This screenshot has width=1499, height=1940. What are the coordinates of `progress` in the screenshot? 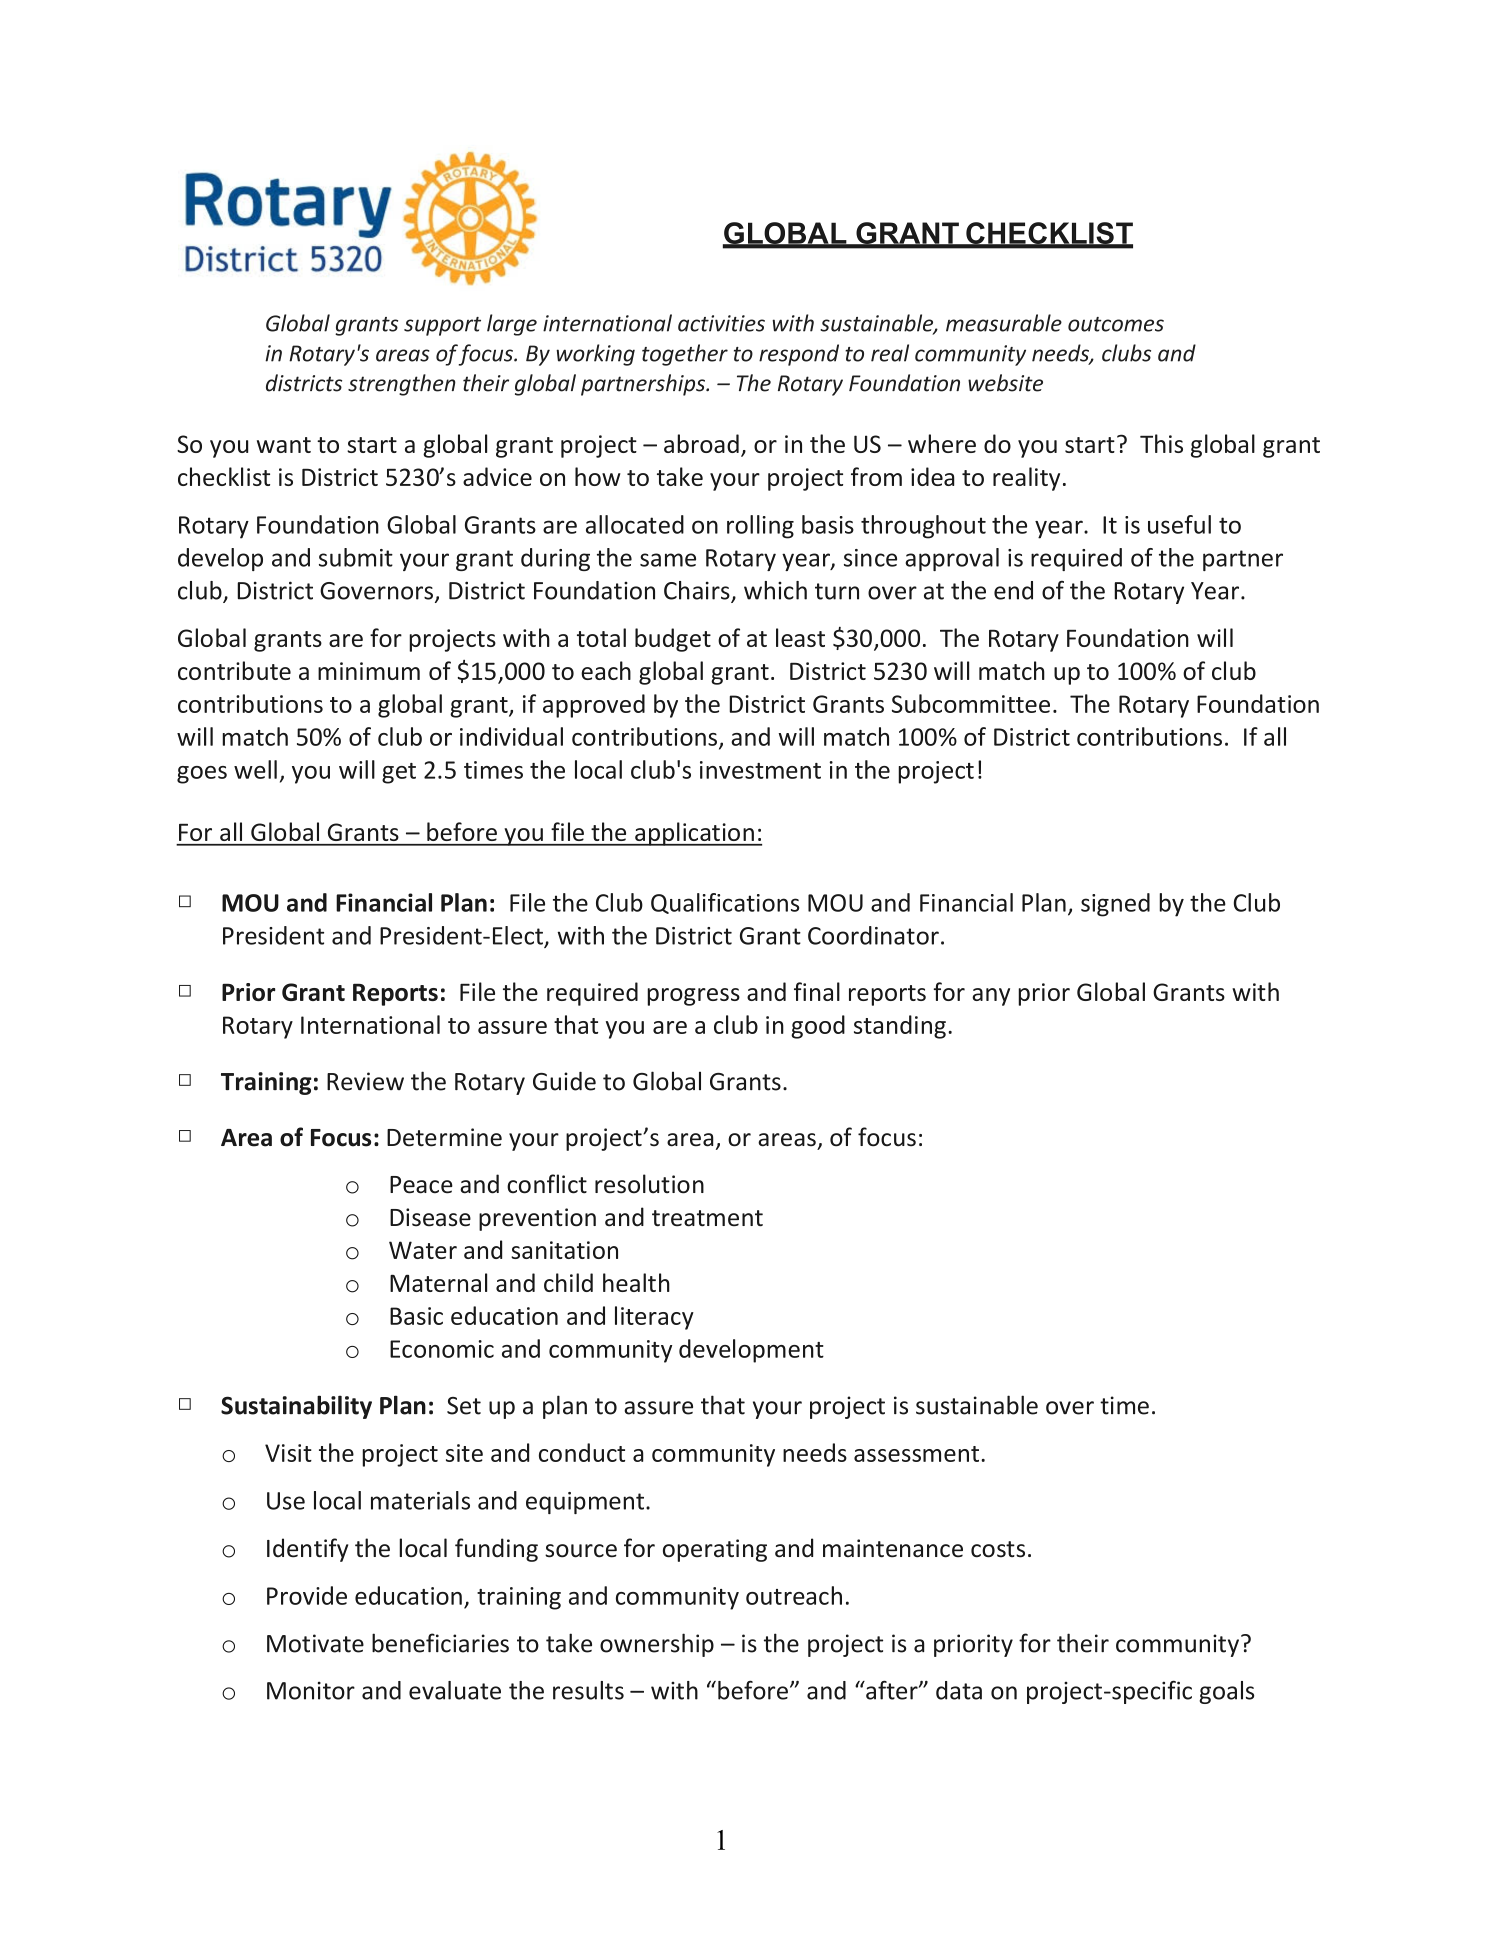 It's located at (693, 997).
